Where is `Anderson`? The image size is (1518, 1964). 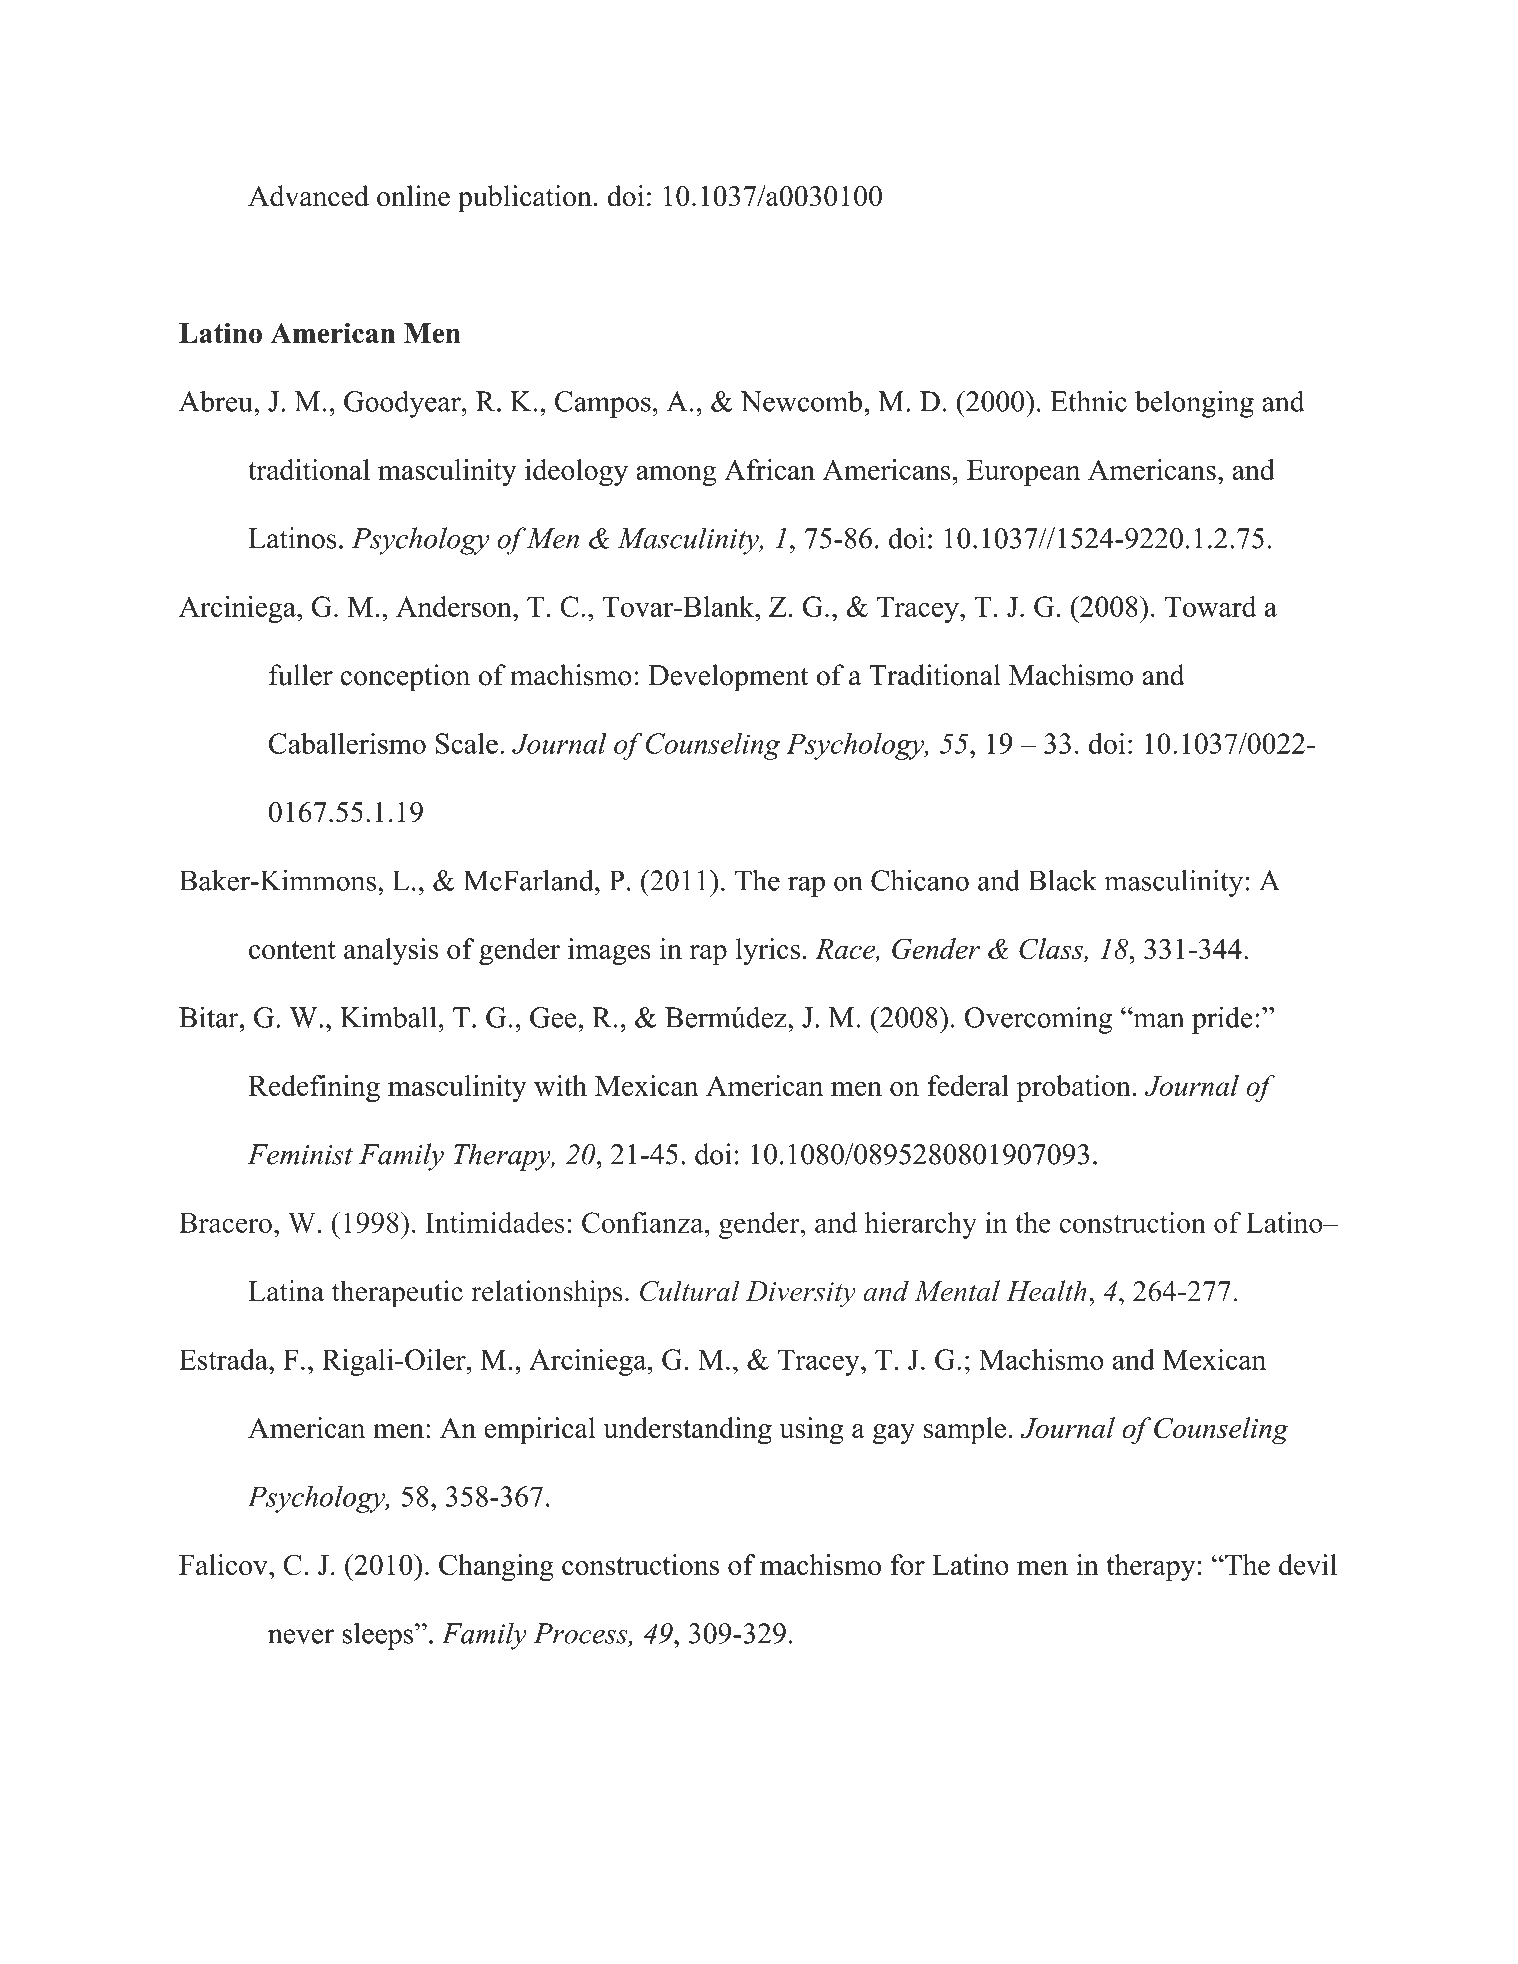 Anderson is located at coordinates (455, 606).
